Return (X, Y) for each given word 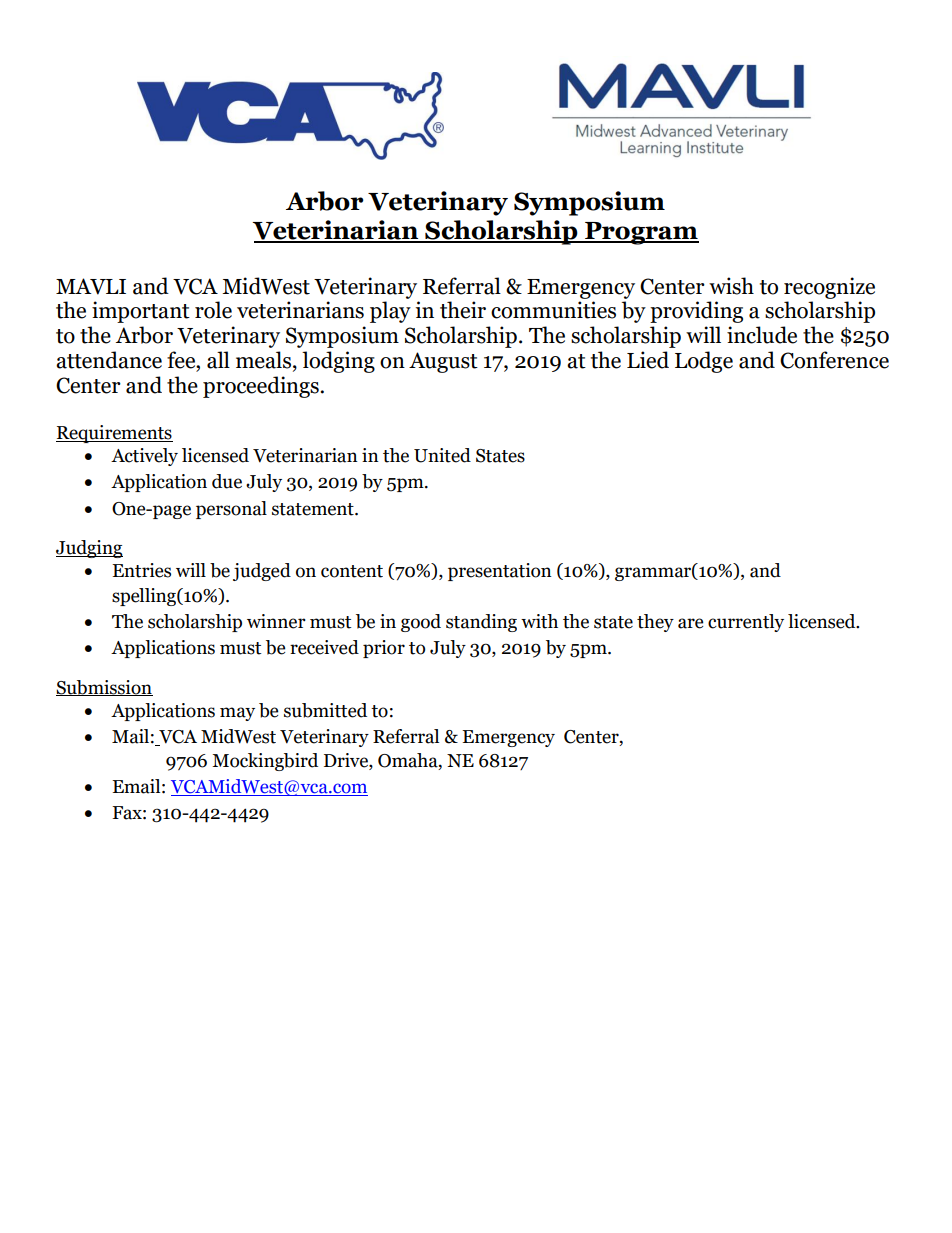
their (463, 310)
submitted (325, 710)
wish (731, 286)
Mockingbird (265, 762)
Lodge (704, 362)
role (213, 310)
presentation (500, 572)
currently (746, 623)
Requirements (114, 434)
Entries (141, 570)
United (442, 455)
